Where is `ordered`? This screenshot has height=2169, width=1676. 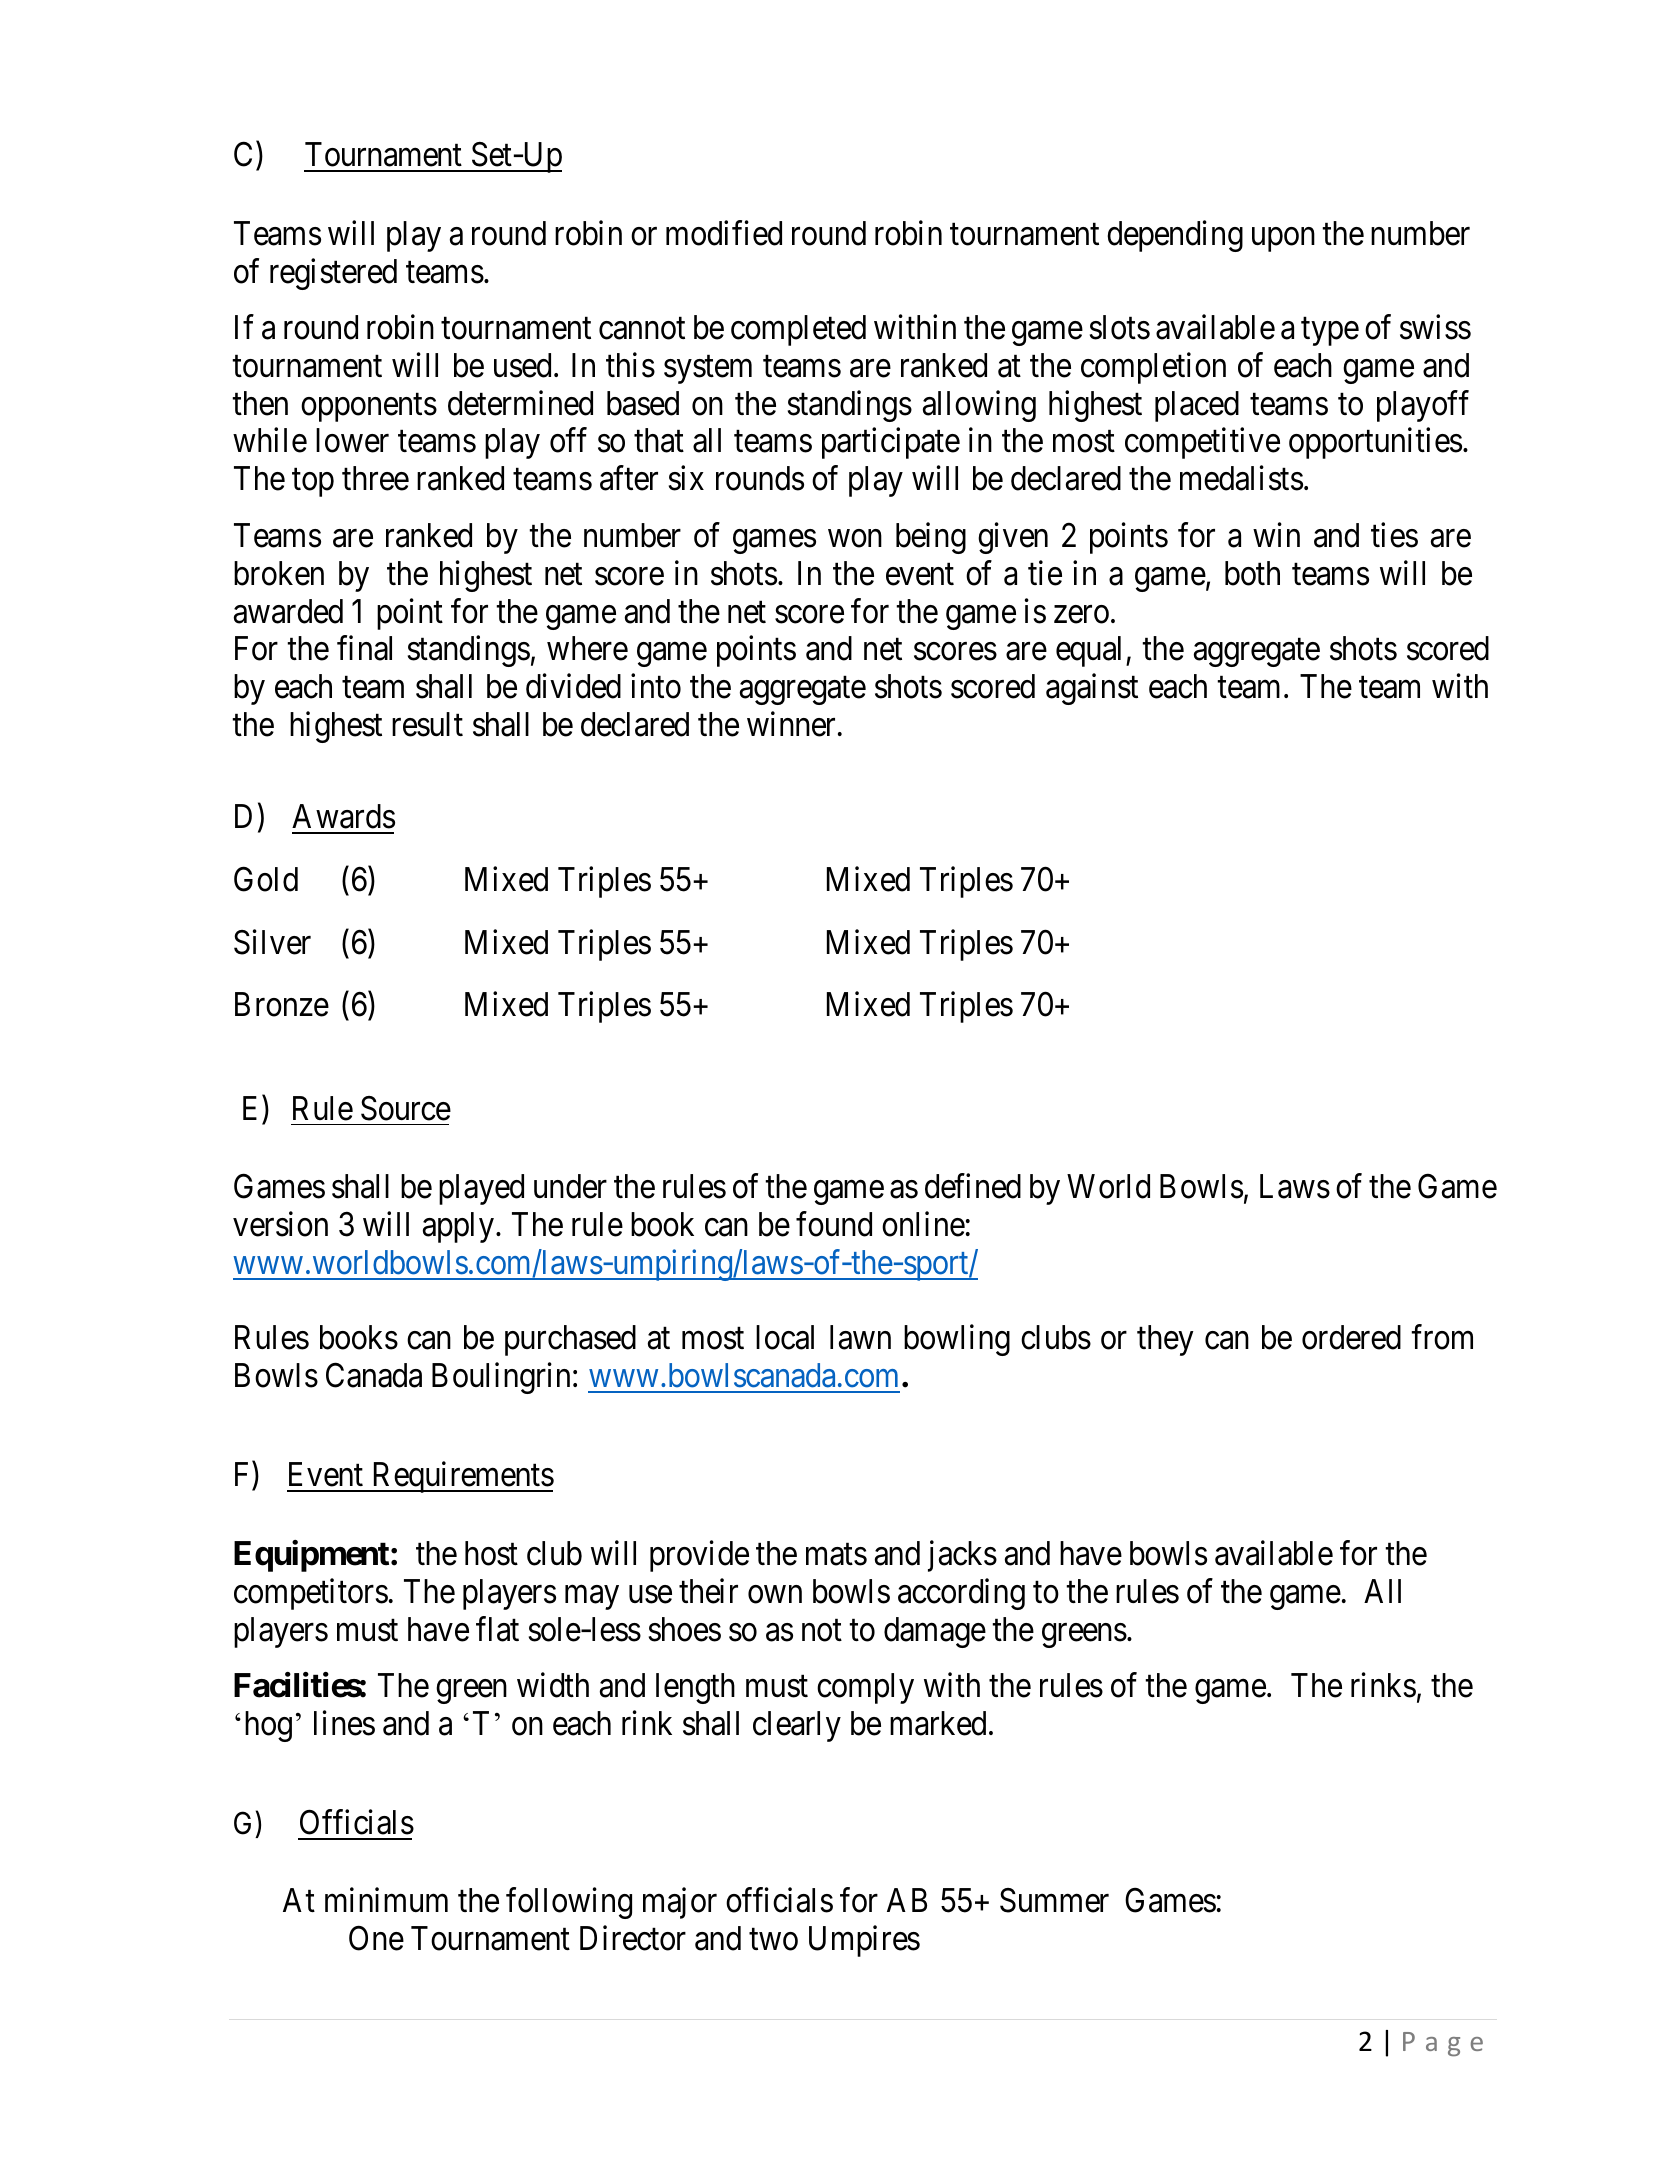 ordered is located at coordinates (1351, 1337).
